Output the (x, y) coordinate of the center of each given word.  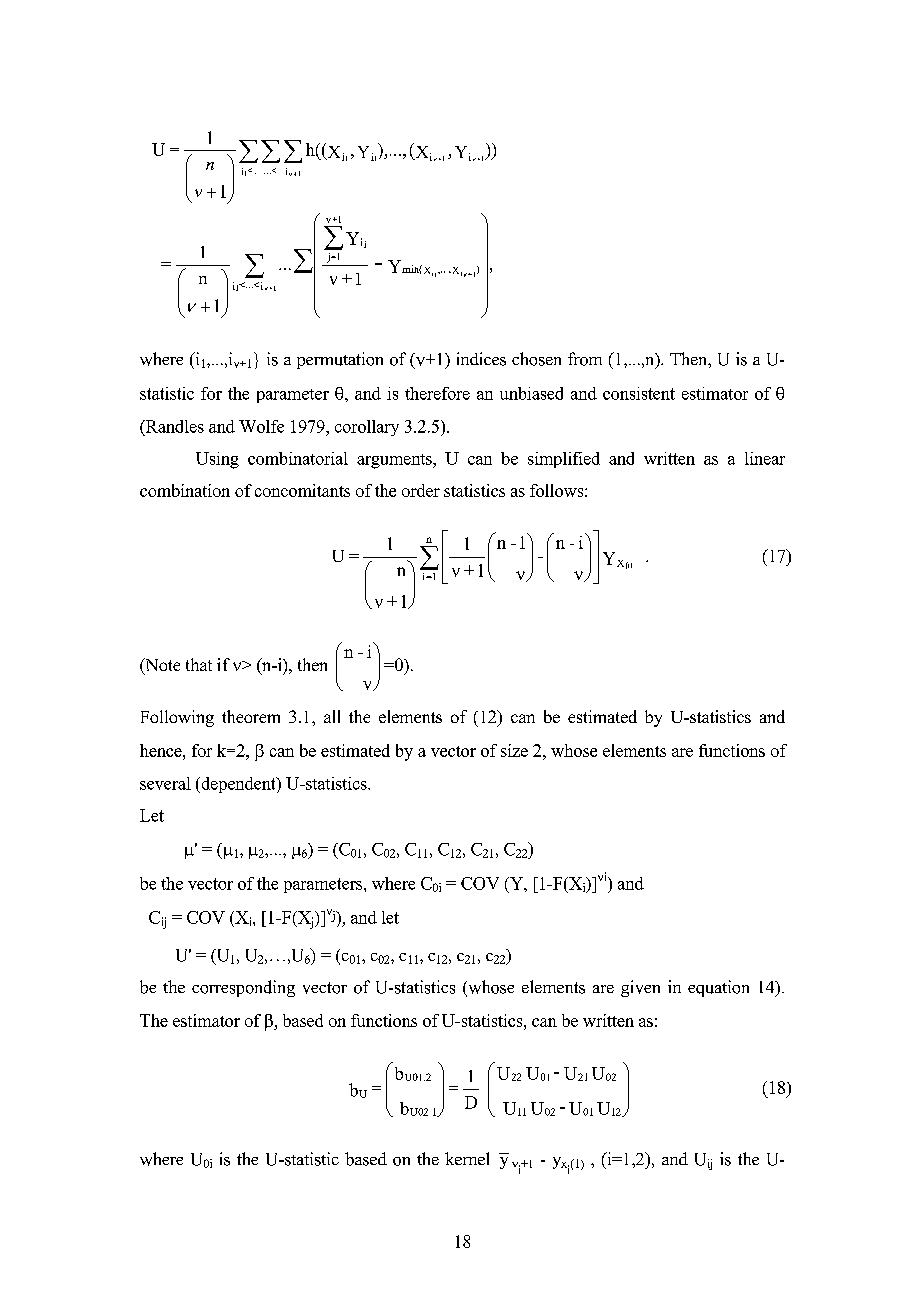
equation (718, 988)
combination (185, 490)
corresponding (243, 988)
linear (765, 458)
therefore (437, 393)
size (514, 750)
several (165, 783)
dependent (238, 785)
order (421, 490)
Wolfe (261, 426)
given (640, 988)
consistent (639, 393)
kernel (467, 1158)
